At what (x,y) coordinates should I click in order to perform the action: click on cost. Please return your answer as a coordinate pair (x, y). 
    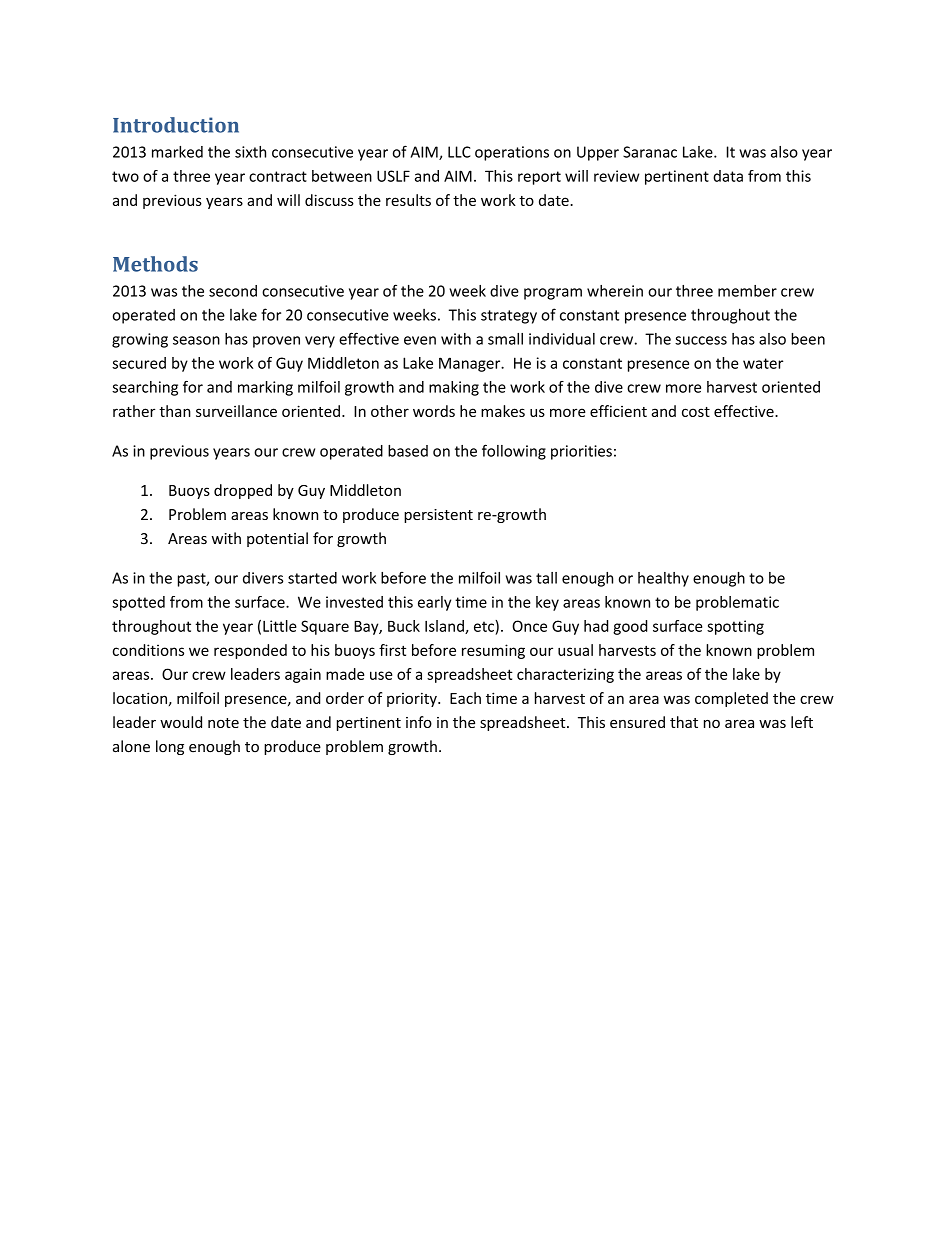
    Looking at the image, I should click on (696, 412).
